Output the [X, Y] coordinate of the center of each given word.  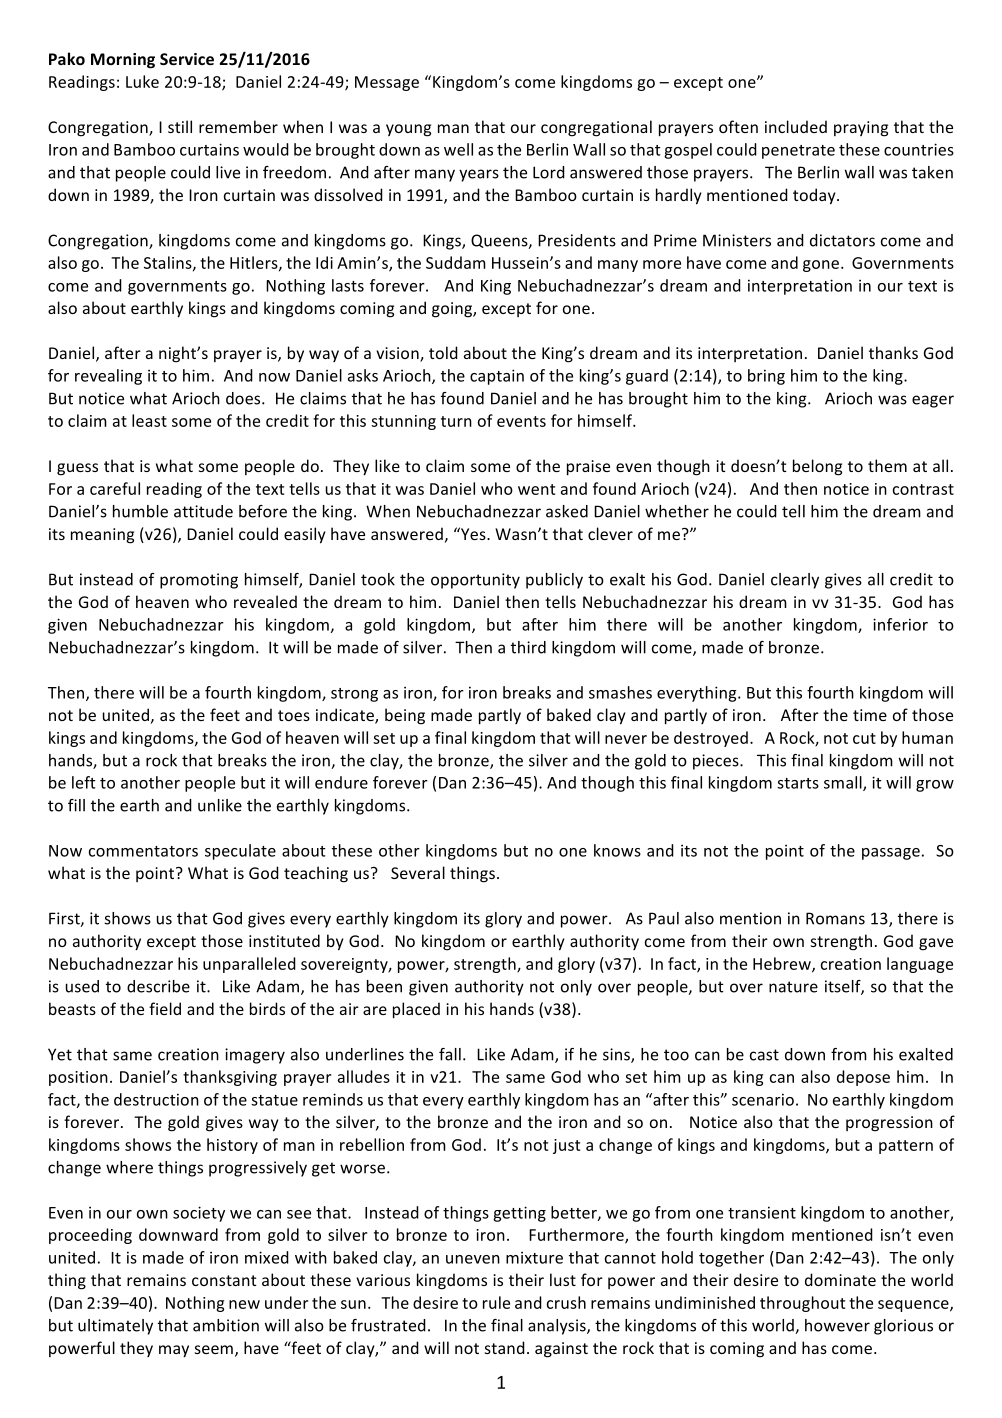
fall [450, 1054]
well [458, 149]
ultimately [115, 1327]
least [149, 420]
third [528, 647]
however [837, 1325]
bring [766, 377]
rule [496, 1302]
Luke [142, 81]
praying [861, 129]
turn [456, 421]
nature [793, 987]
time [870, 715]
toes [294, 715]
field [165, 1008]
